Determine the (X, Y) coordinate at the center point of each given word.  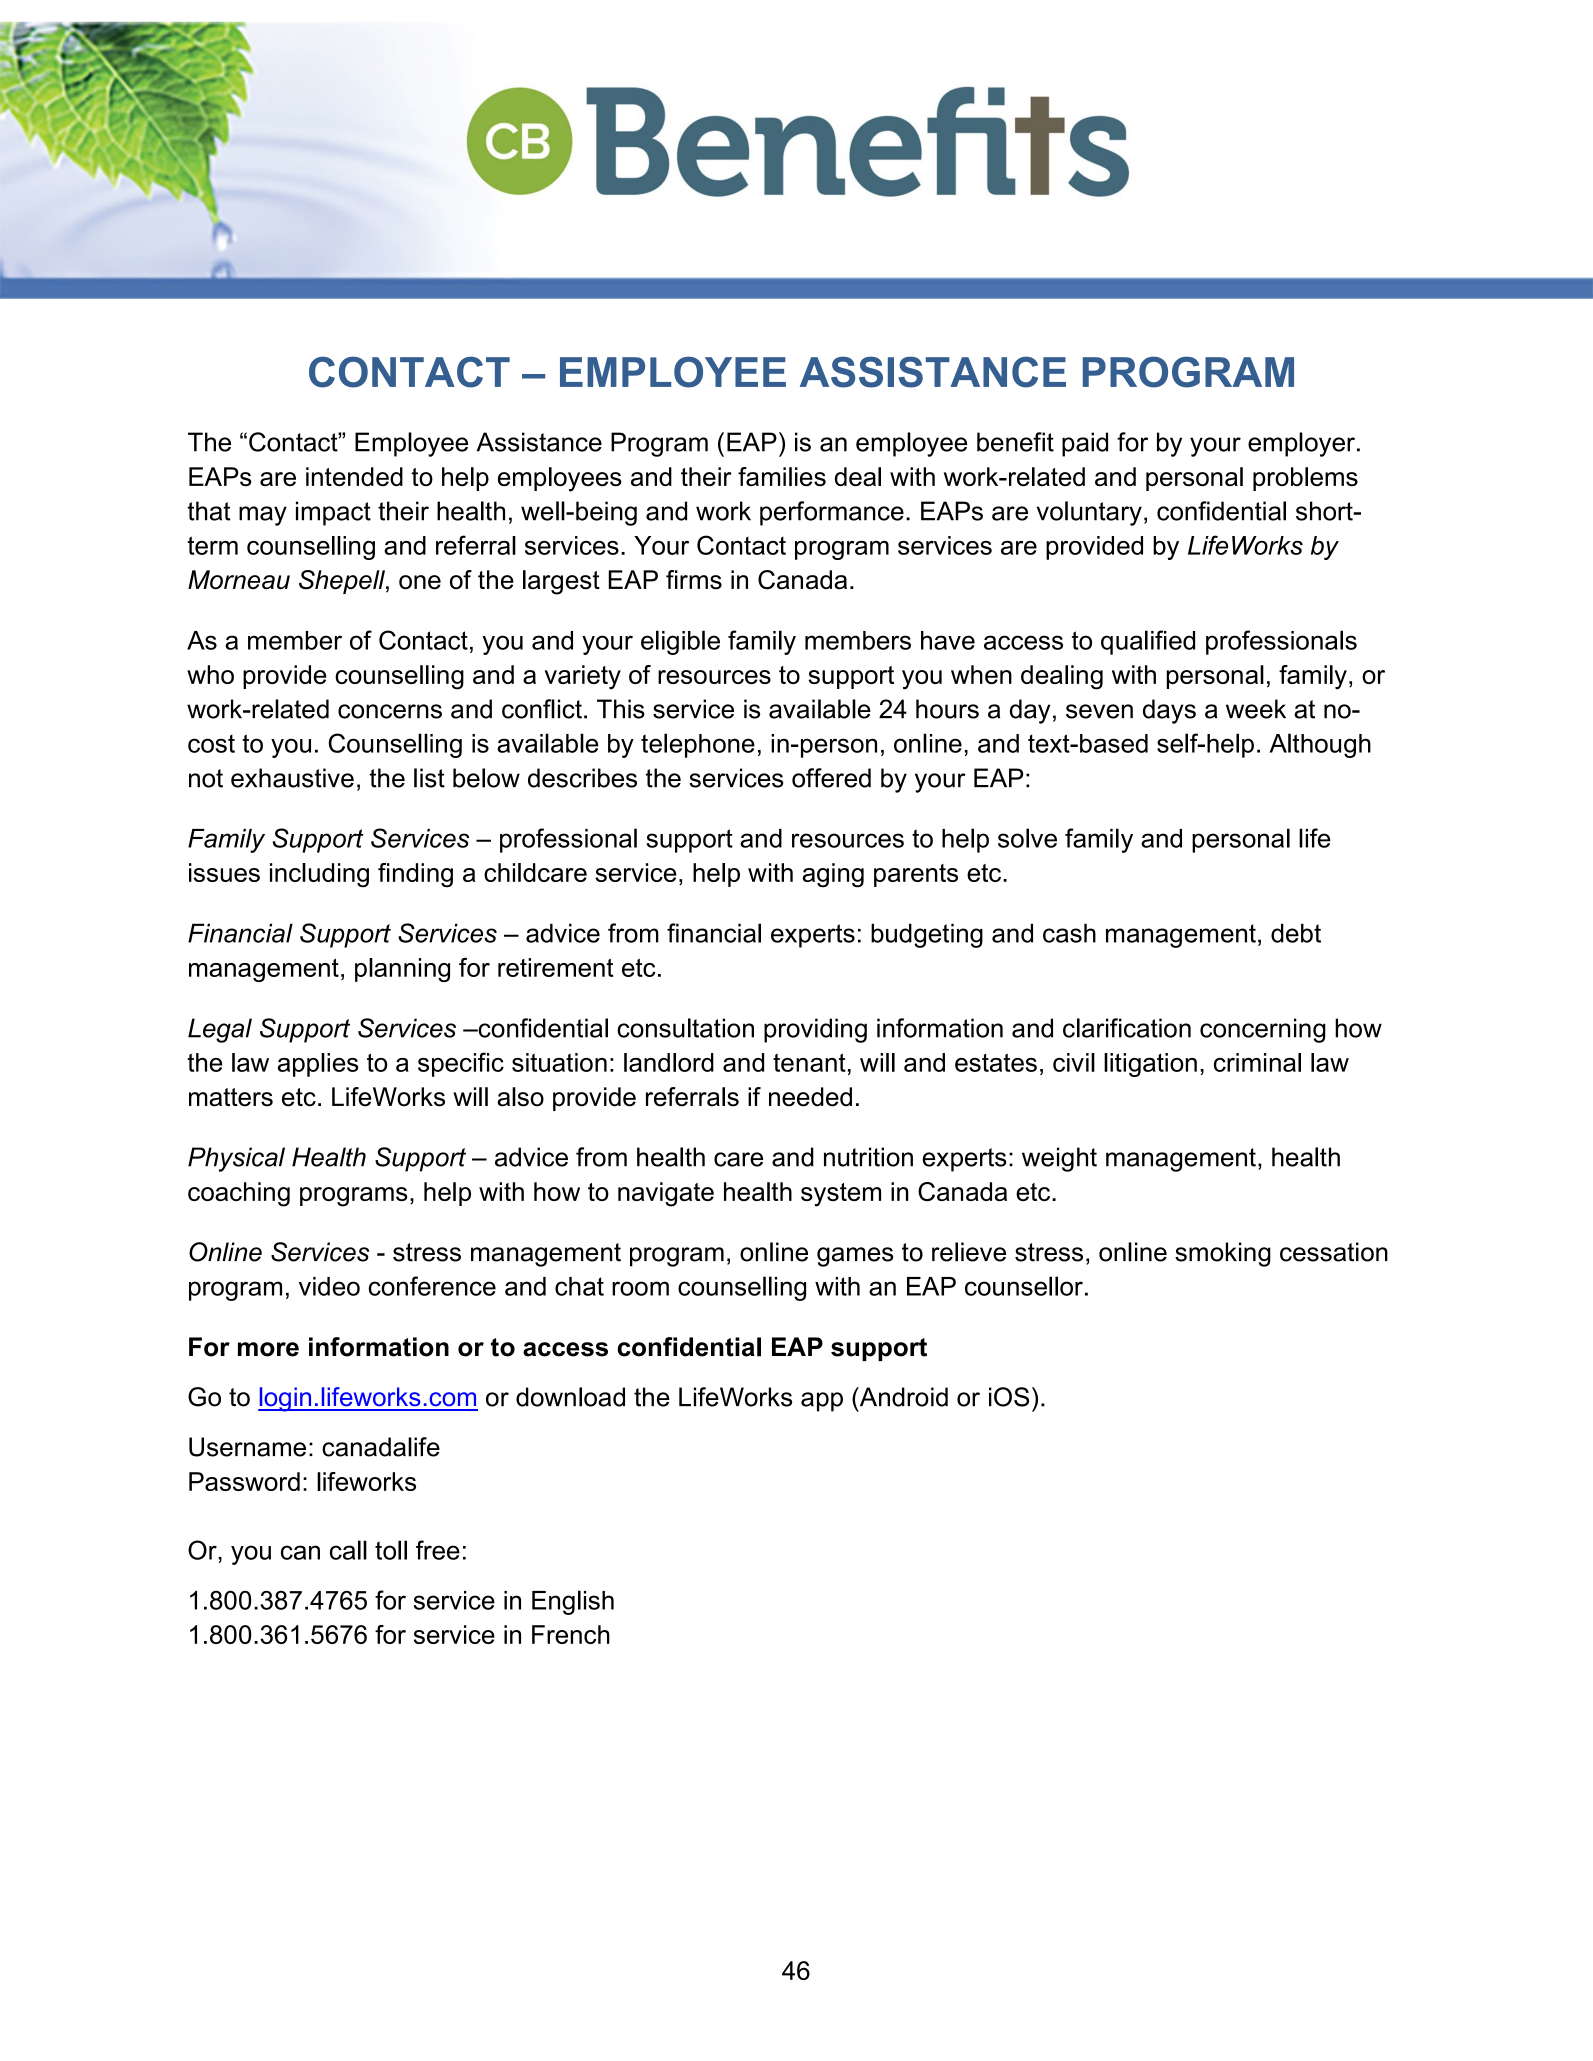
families (782, 476)
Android (902, 1397)
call (348, 1550)
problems (1305, 479)
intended (354, 476)
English (573, 1602)
